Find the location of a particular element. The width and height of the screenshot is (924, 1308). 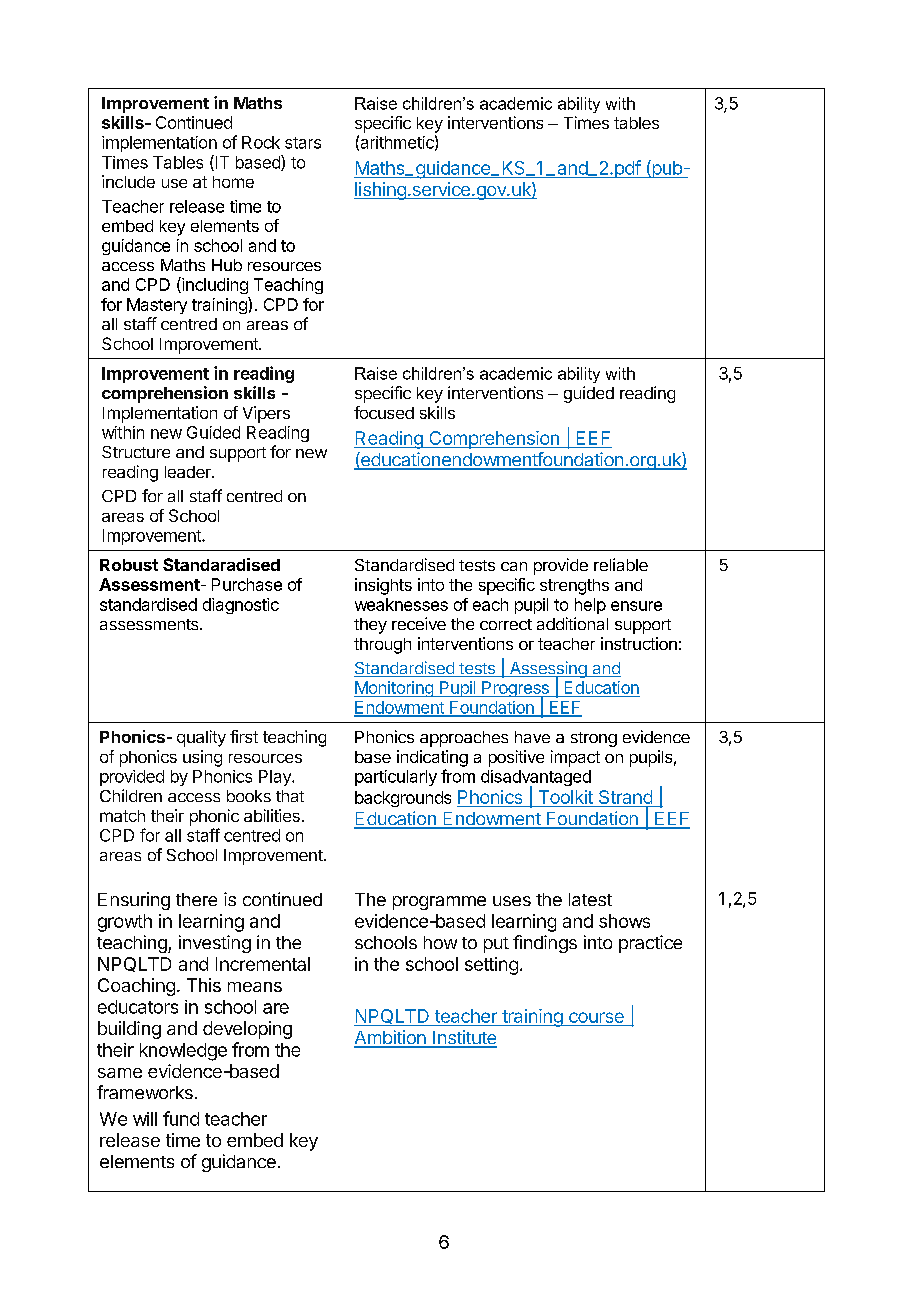

using is located at coordinates (202, 758).
